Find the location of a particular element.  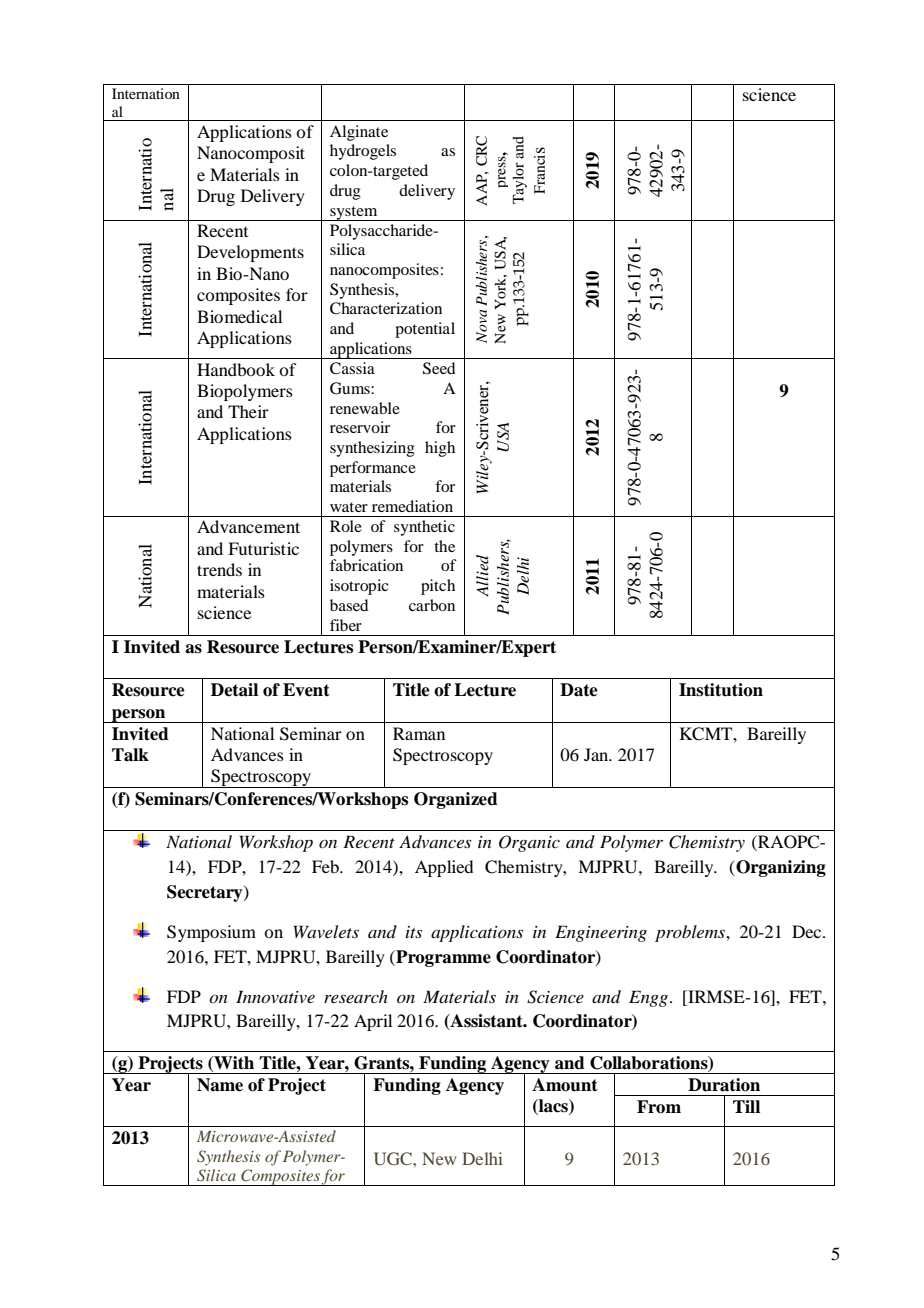

hydrogels is located at coordinates (363, 152).
